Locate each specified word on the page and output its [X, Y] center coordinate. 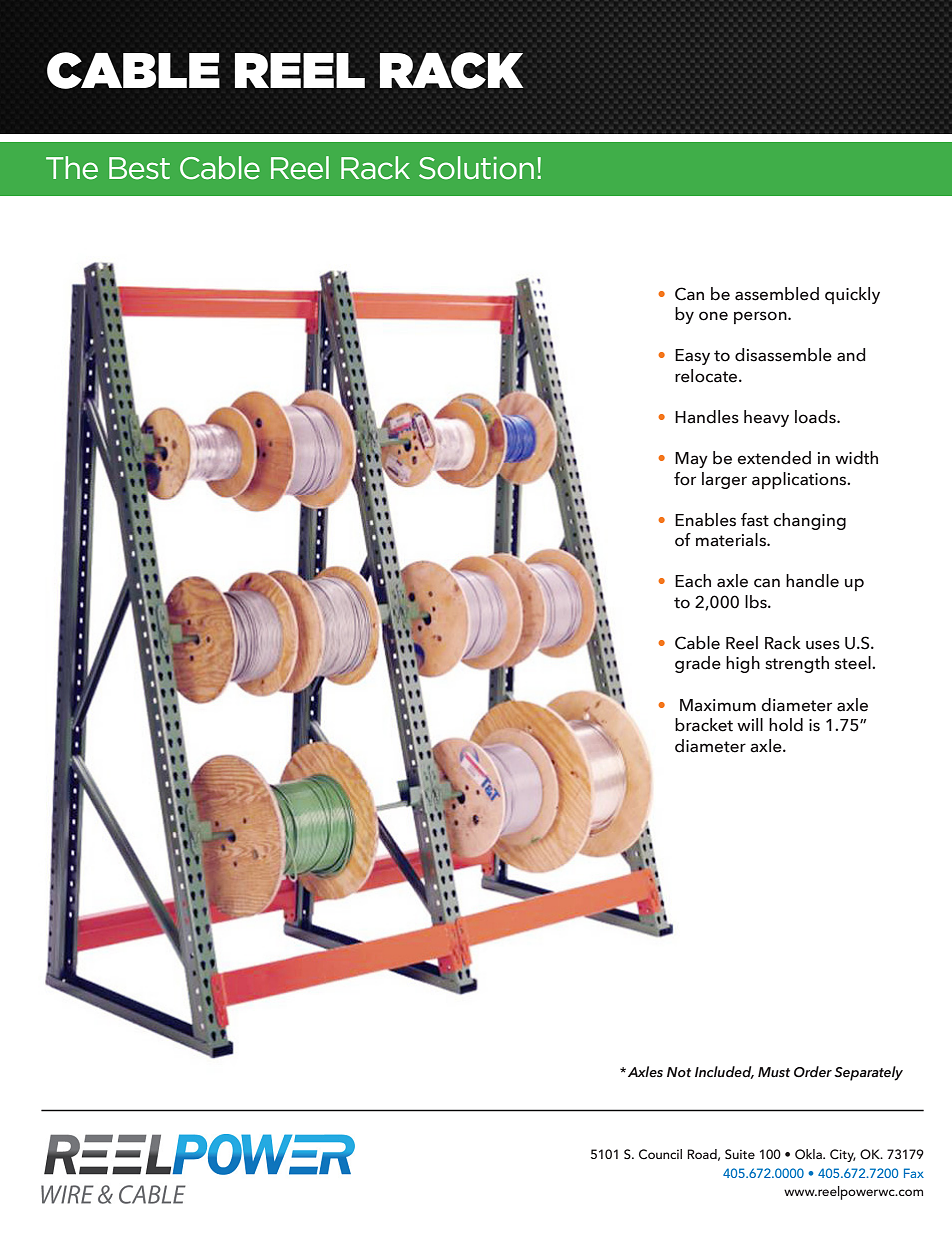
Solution [476, 168]
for [685, 479]
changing [809, 521]
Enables [705, 520]
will [750, 724]
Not [679, 1072]
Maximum [718, 705]
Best [139, 168]
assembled [777, 294]
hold [786, 725]
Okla [809, 1154]
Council [660, 1154]
